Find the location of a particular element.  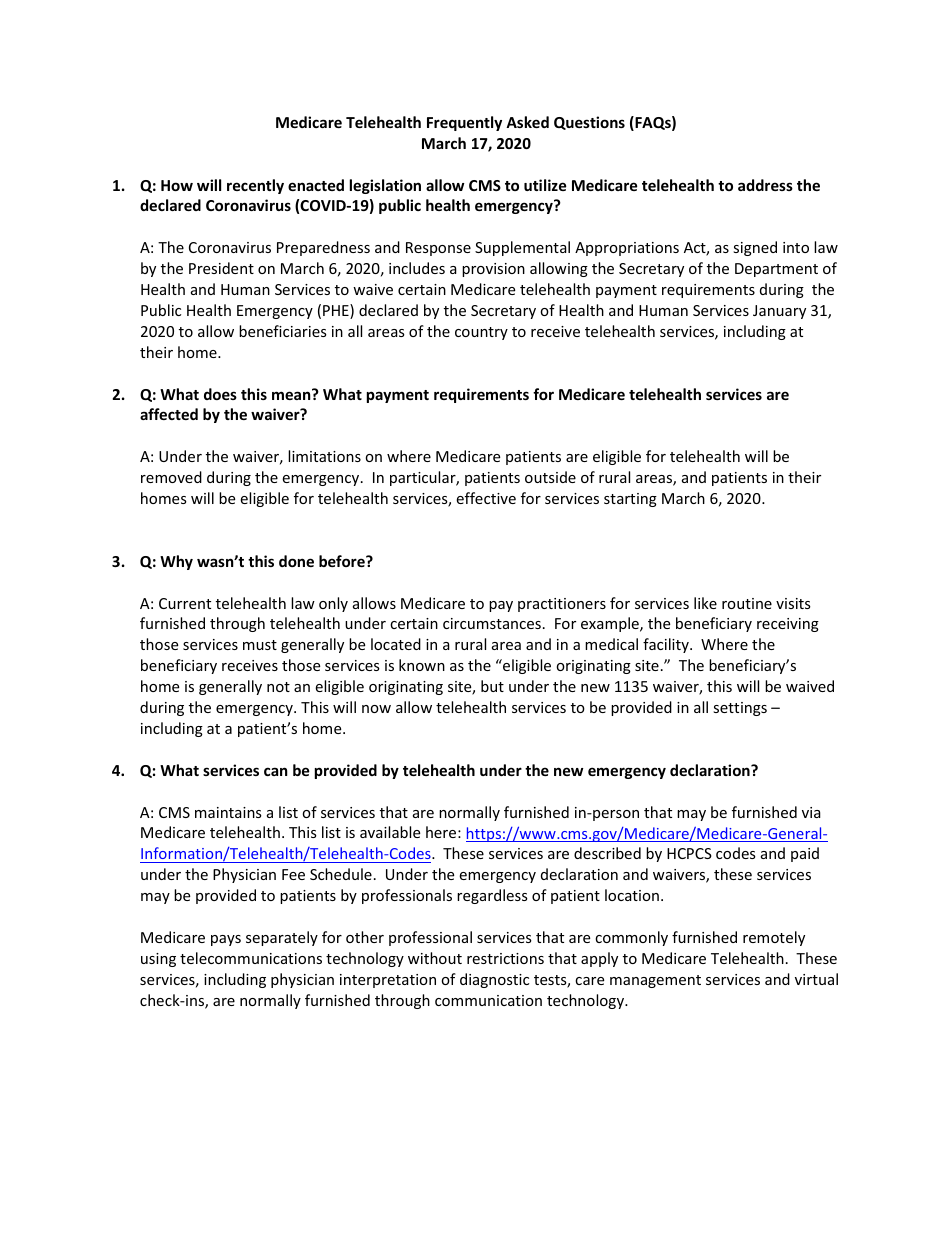

routine is located at coordinates (747, 603).
